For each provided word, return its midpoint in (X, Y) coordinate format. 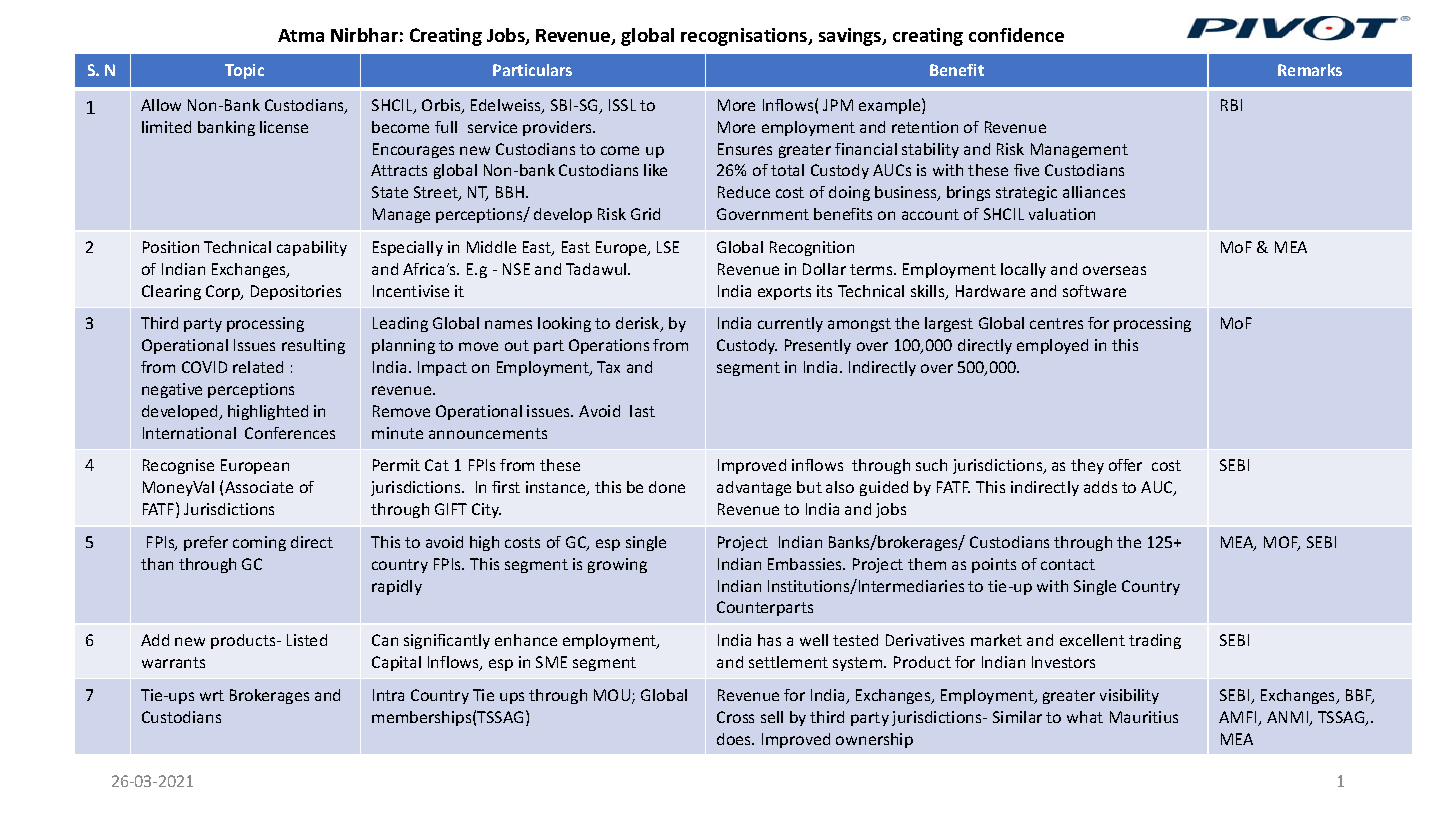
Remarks (1310, 70)
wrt (212, 695)
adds (1100, 487)
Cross (735, 717)
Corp (224, 292)
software (1094, 291)
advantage (754, 488)
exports (784, 293)
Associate (259, 487)
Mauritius (1144, 717)
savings (851, 37)
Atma (301, 35)
